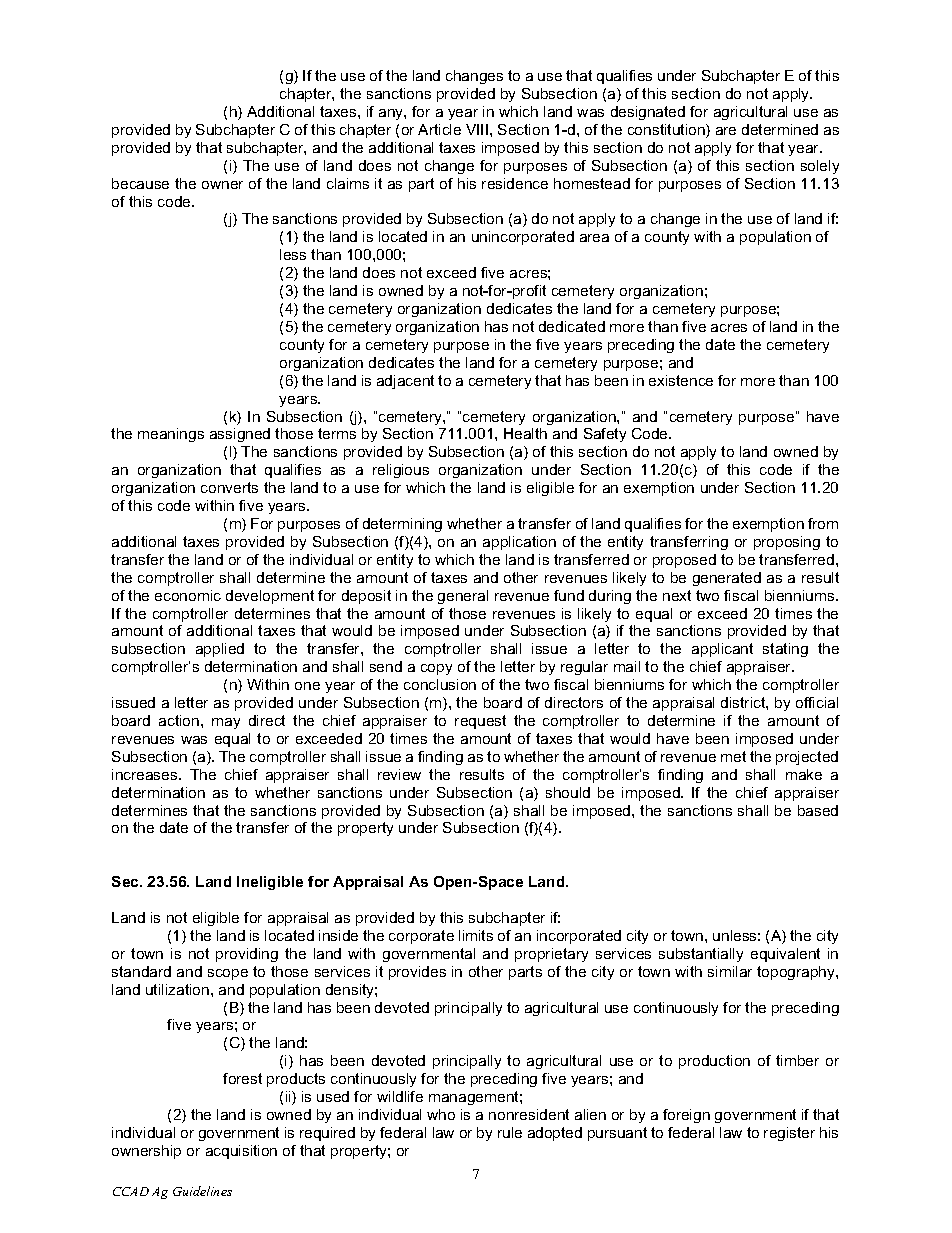 The height and width of the screenshot is (1233, 952). I want to click on constitution, so click(667, 131).
